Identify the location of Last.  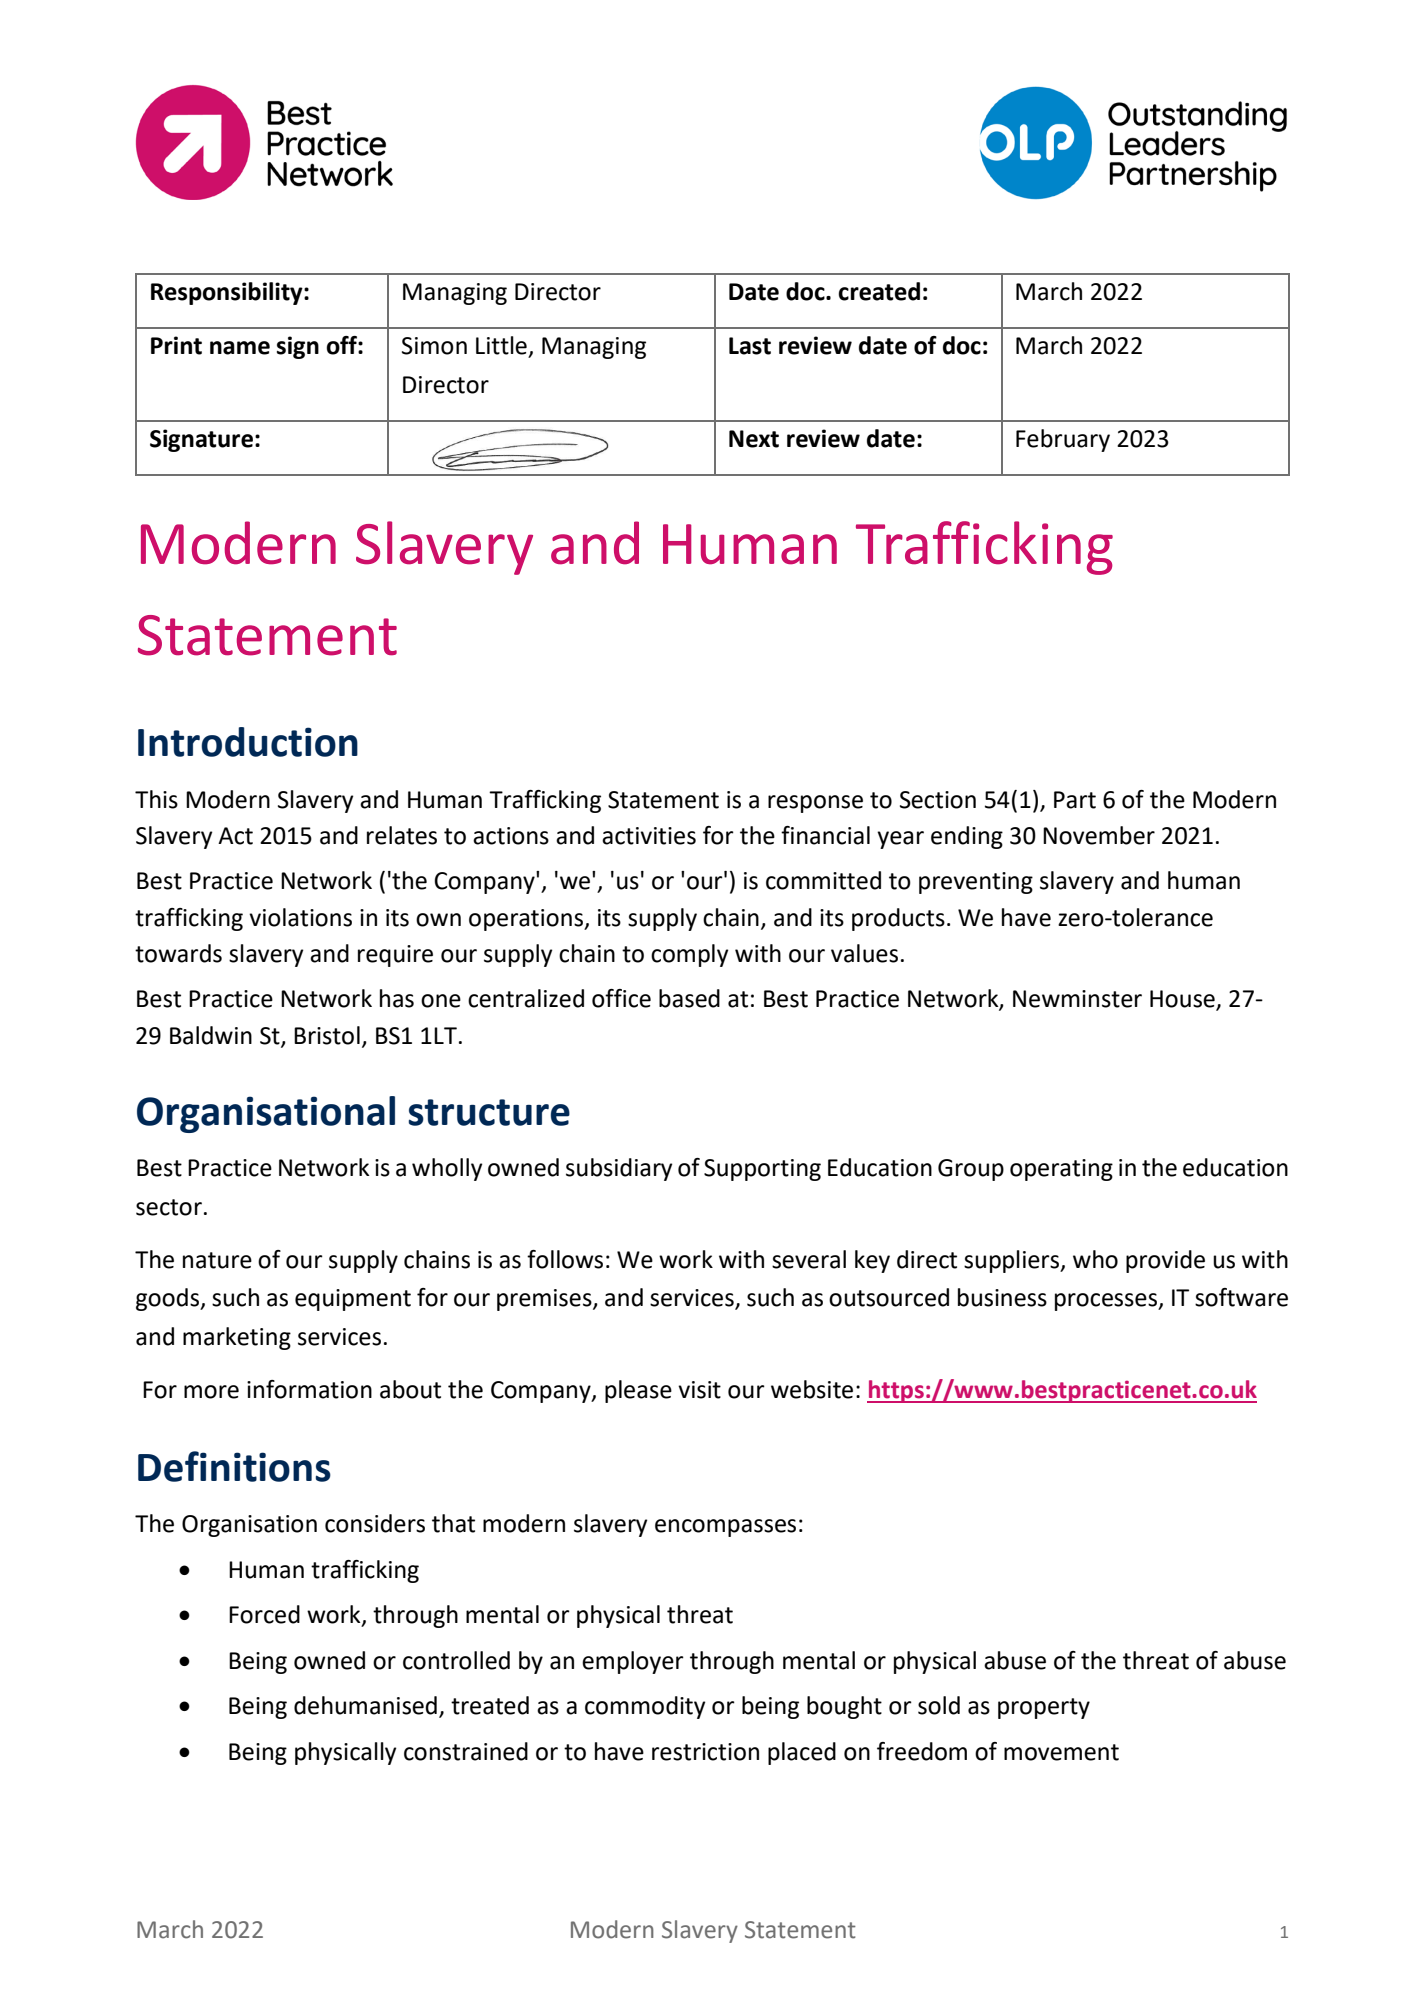
(750, 346).
